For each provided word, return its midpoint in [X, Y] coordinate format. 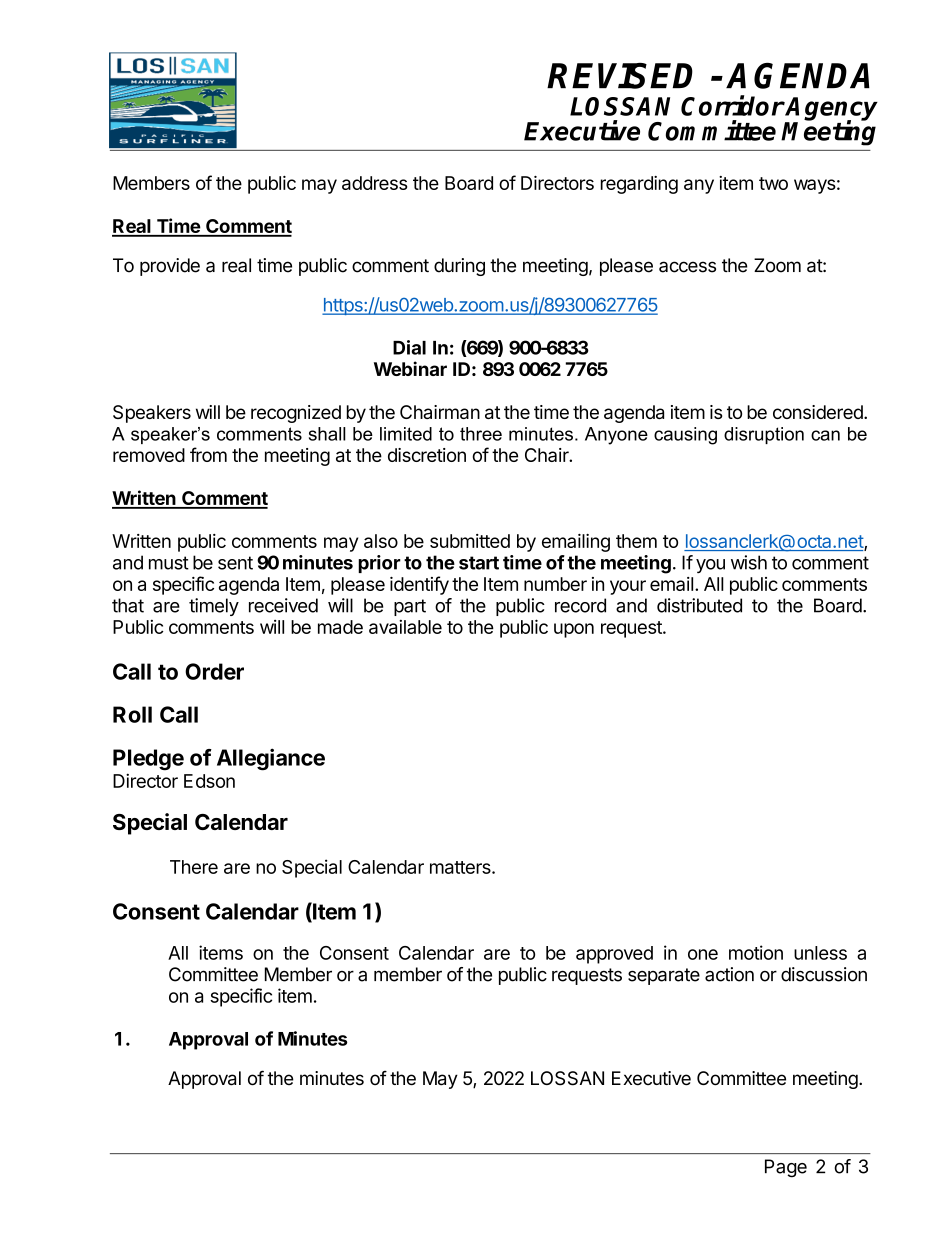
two [773, 183]
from [208, 454]
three [481, 434]
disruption [764, 435]
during [459, 267]
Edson [209, 781]
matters [461, 867]
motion [756, 952]
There [194, 867]
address [374, 183]
